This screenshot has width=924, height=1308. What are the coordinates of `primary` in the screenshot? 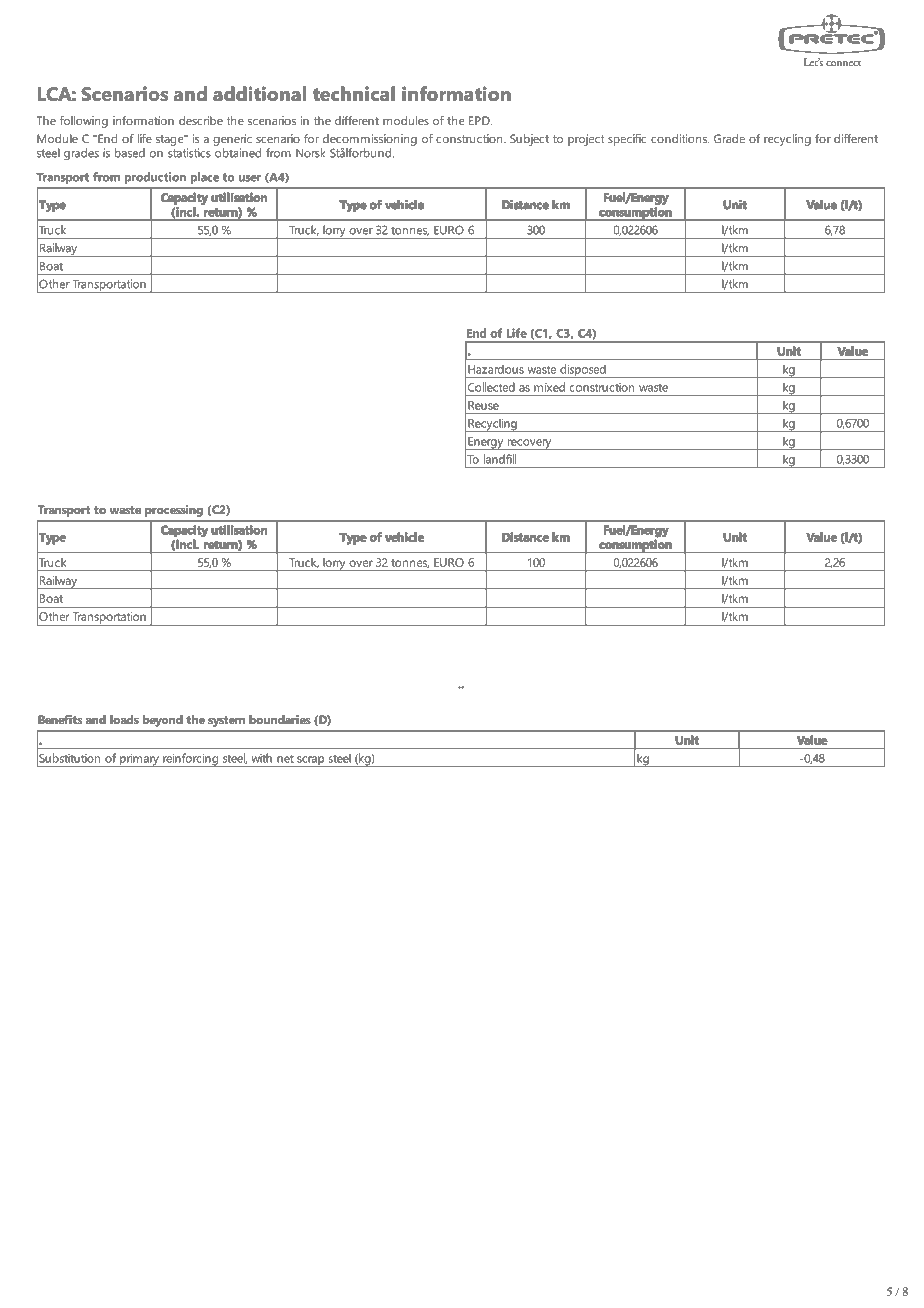 It's located at (139, 760).
